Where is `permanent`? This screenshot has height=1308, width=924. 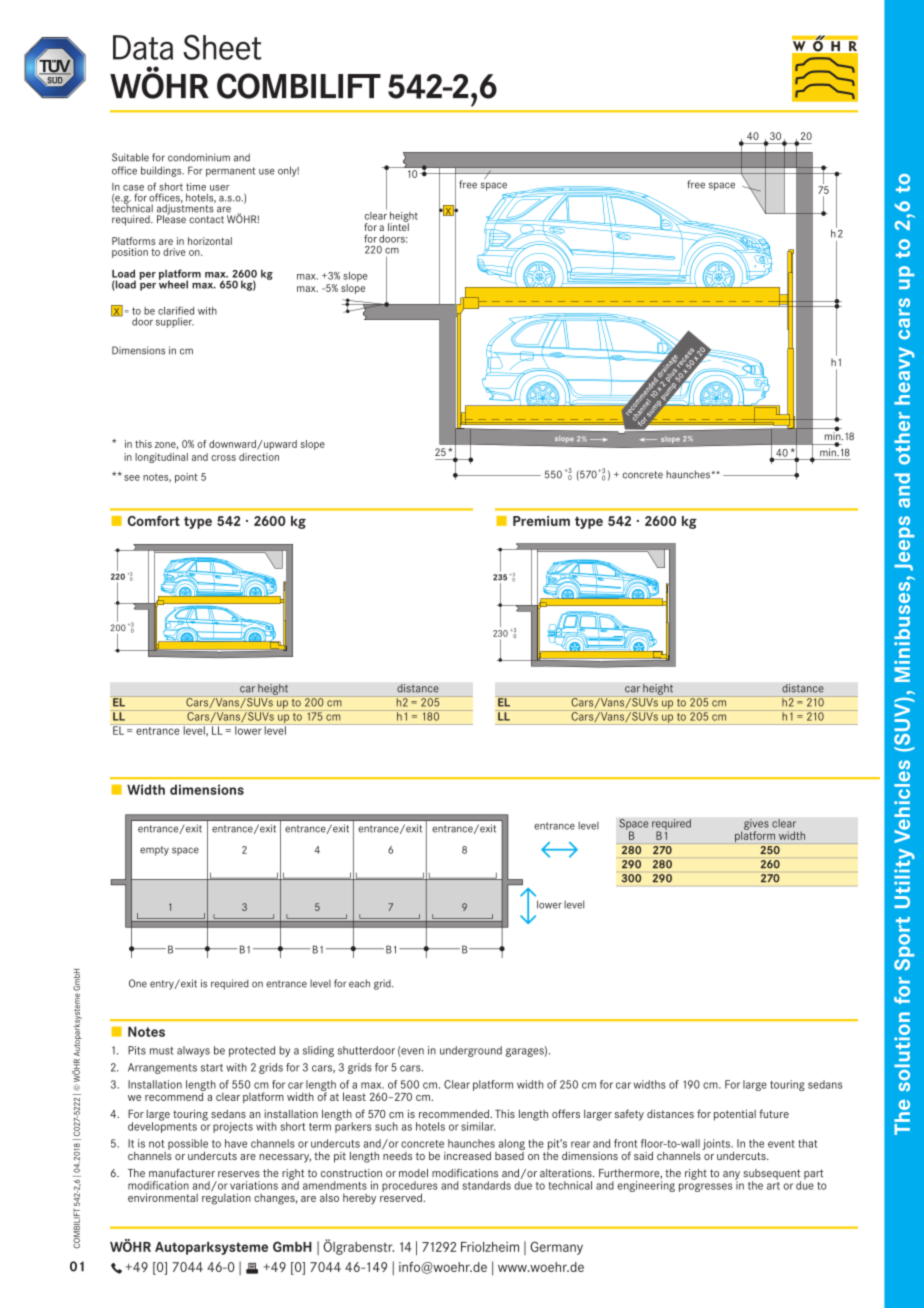 permanent is located at coordinates (230, 172).
